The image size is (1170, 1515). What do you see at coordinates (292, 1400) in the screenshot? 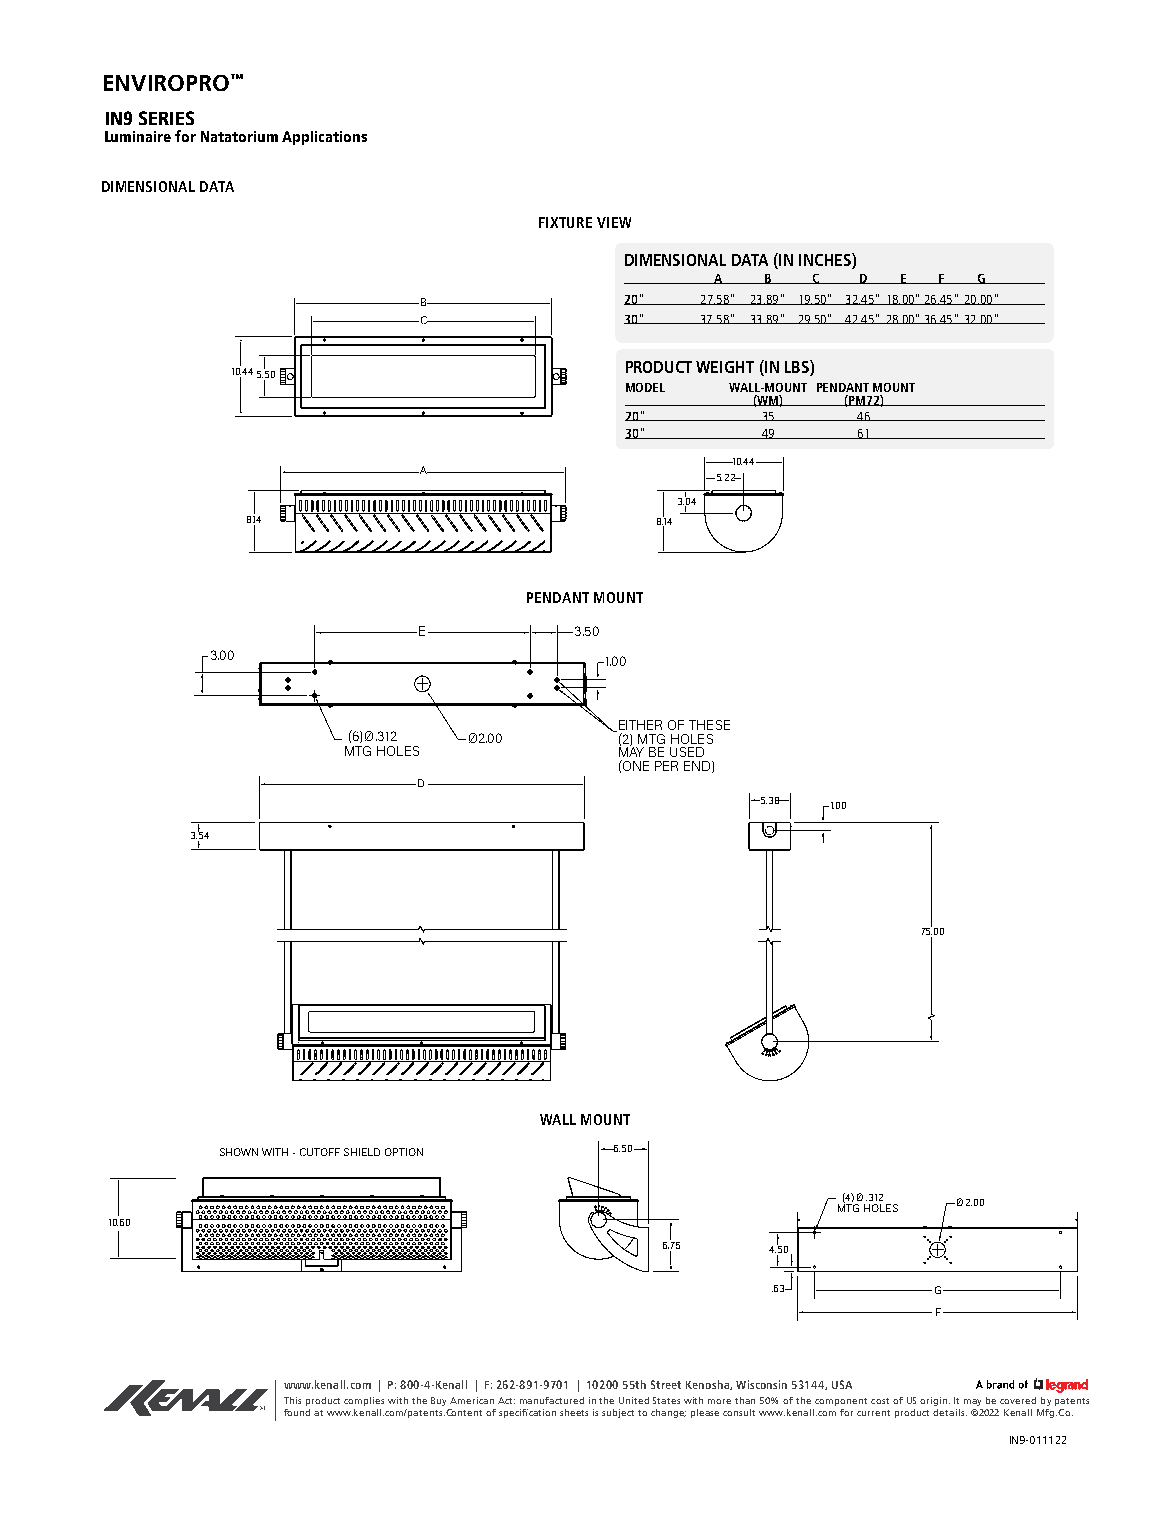
I see `This` at bounding box center [292, 1400].
